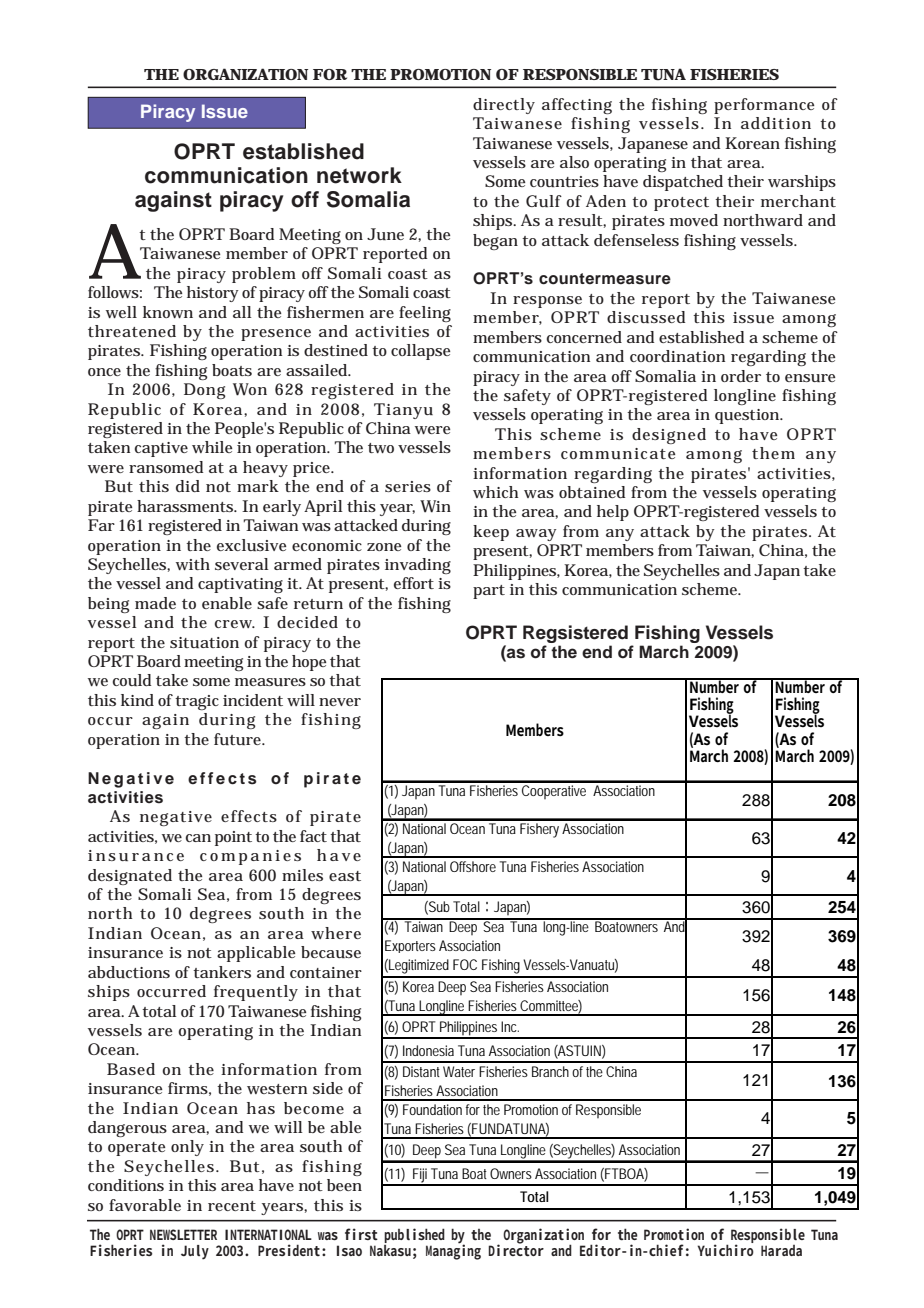  I want to click on directly, so click(504, 106).
